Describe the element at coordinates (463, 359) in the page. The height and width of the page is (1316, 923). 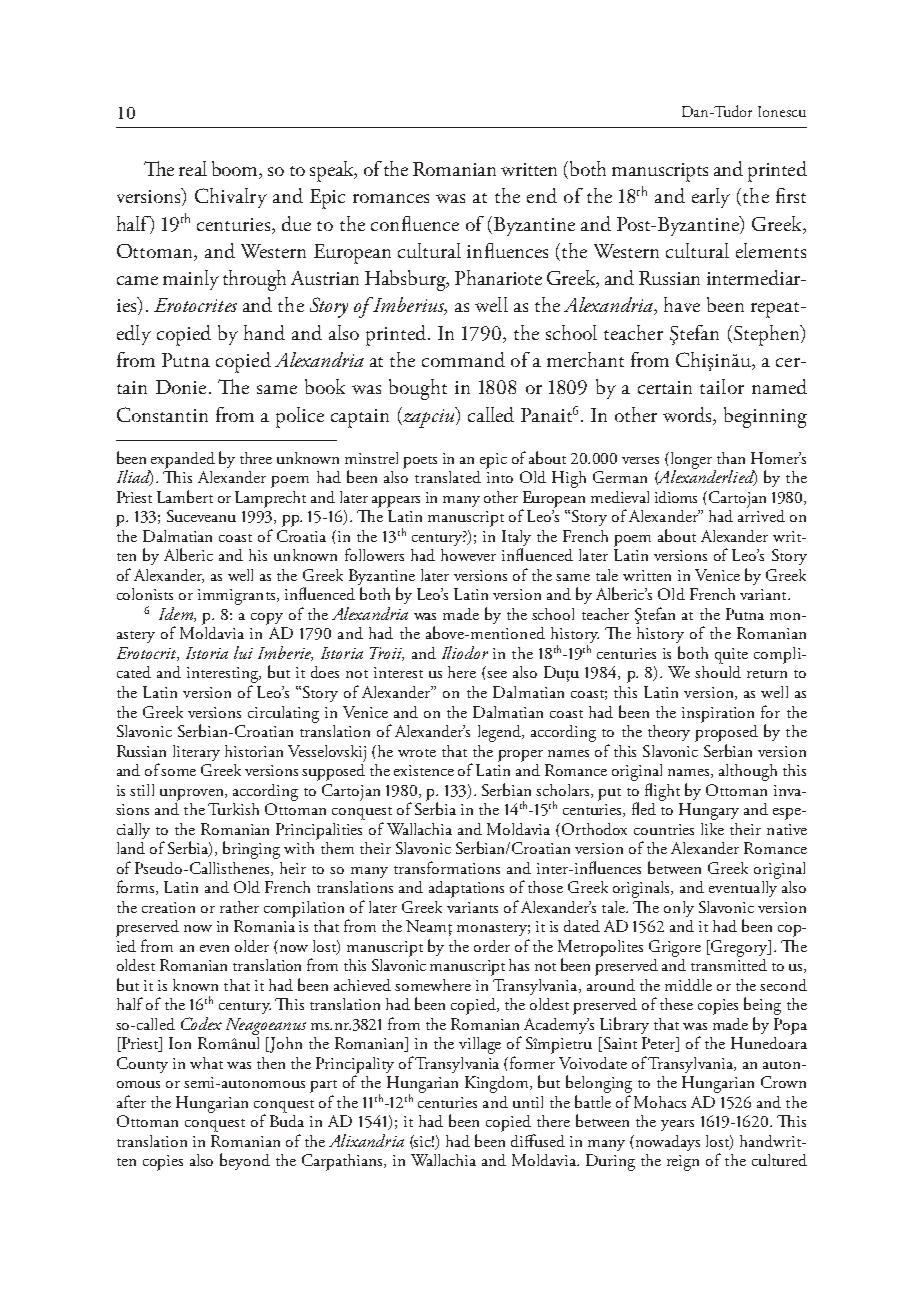
I see `command` at that location.
